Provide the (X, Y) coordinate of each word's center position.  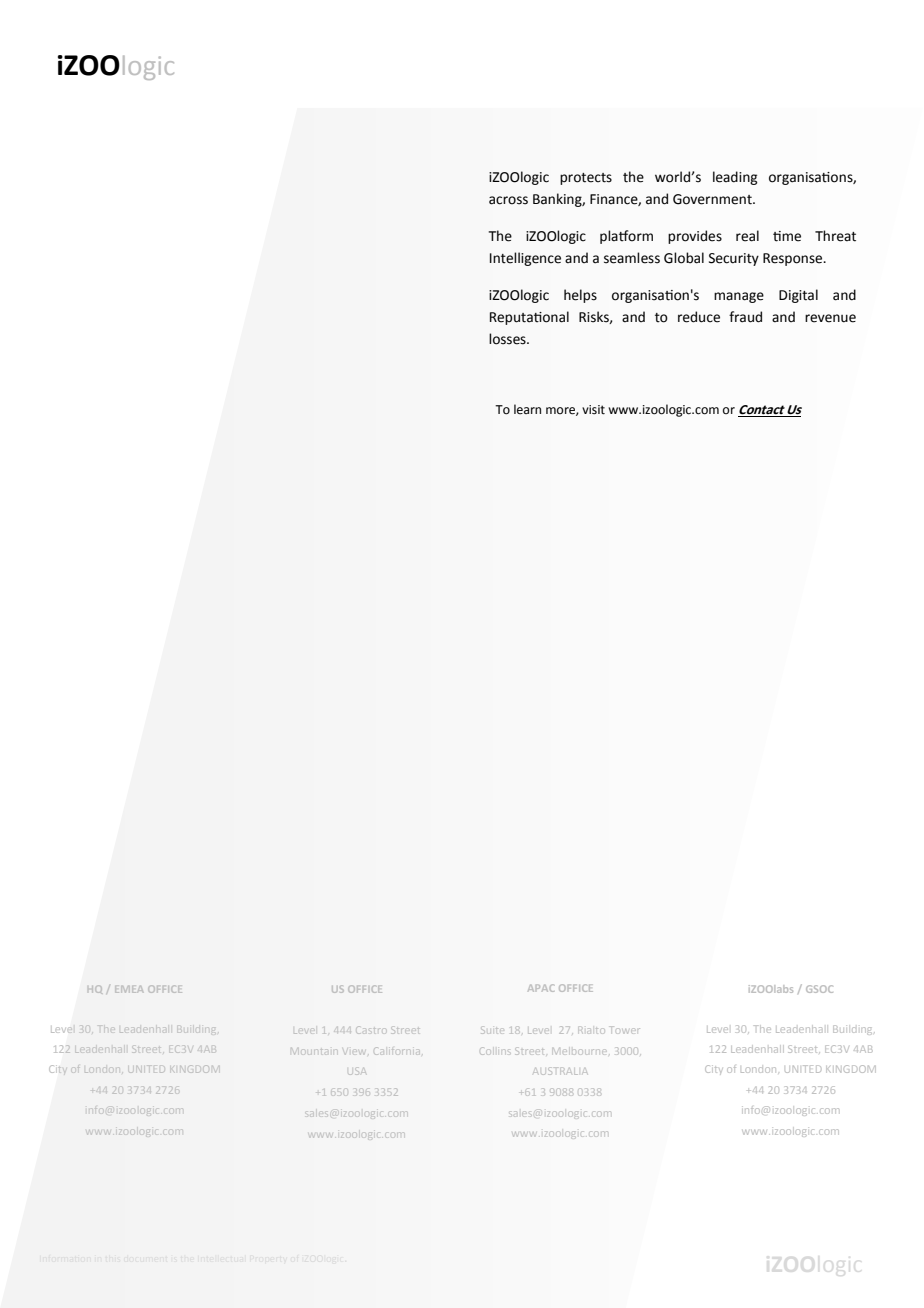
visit (593, 410)
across (508, 200)
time (787, 236)
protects (586, 179)
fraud (745, 317)
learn (527, 409)
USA (357, 1072)
